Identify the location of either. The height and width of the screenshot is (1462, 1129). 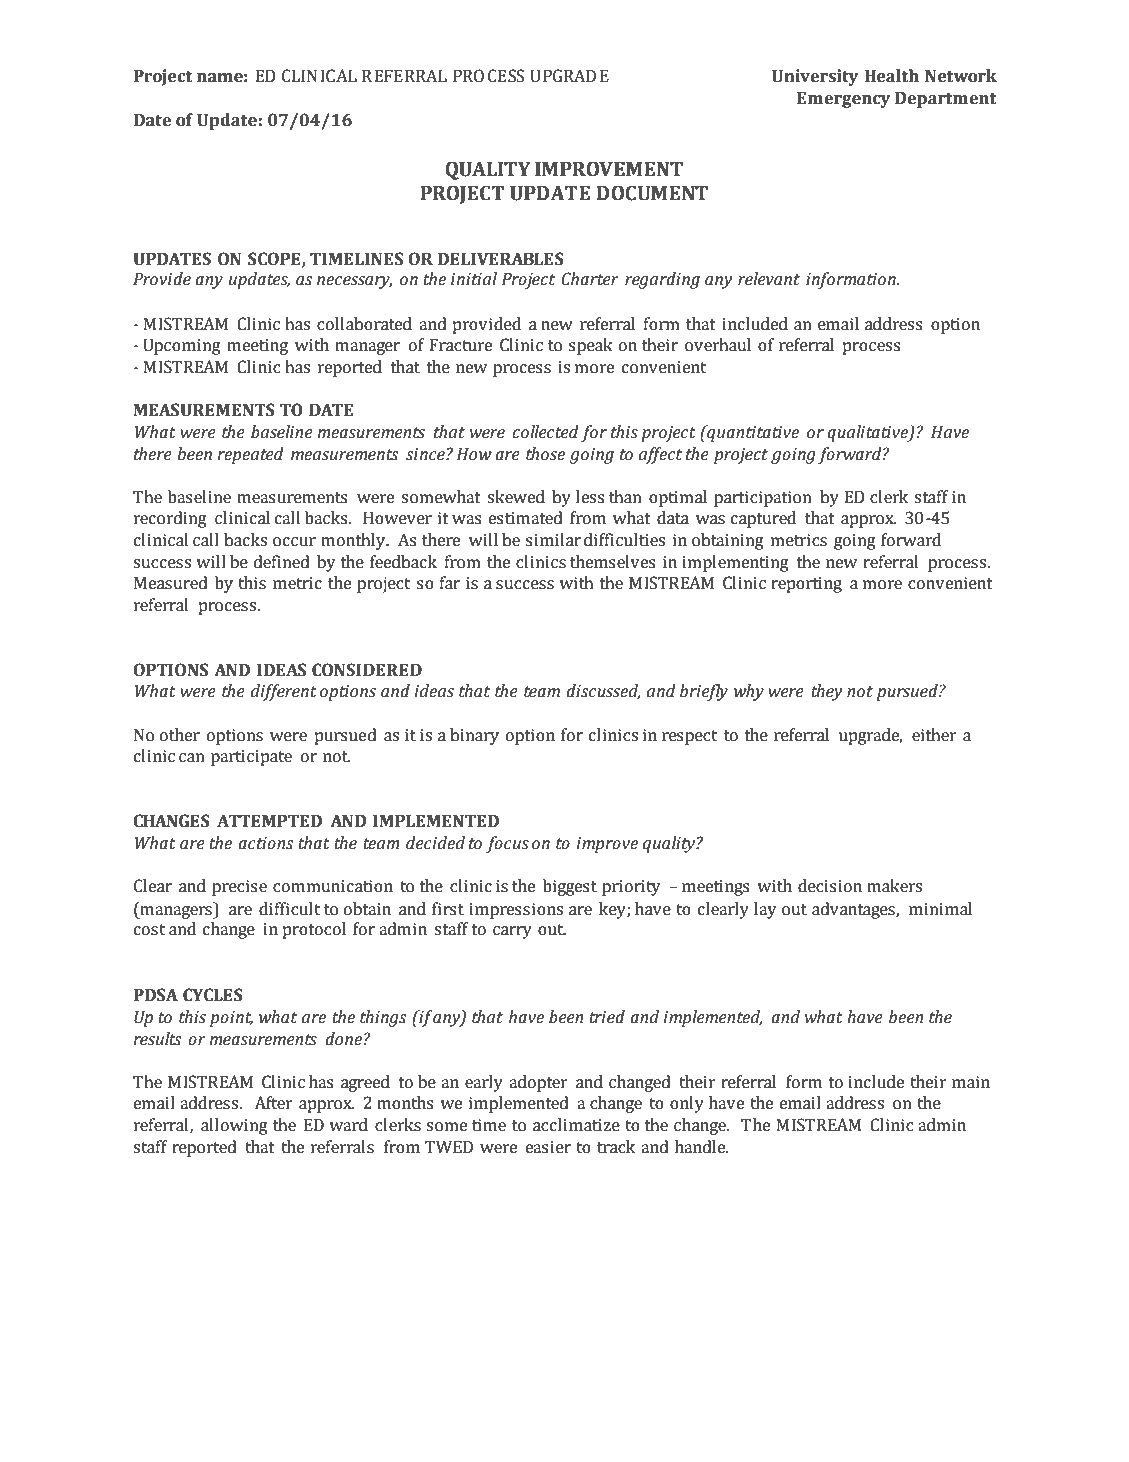
(934, 735).
